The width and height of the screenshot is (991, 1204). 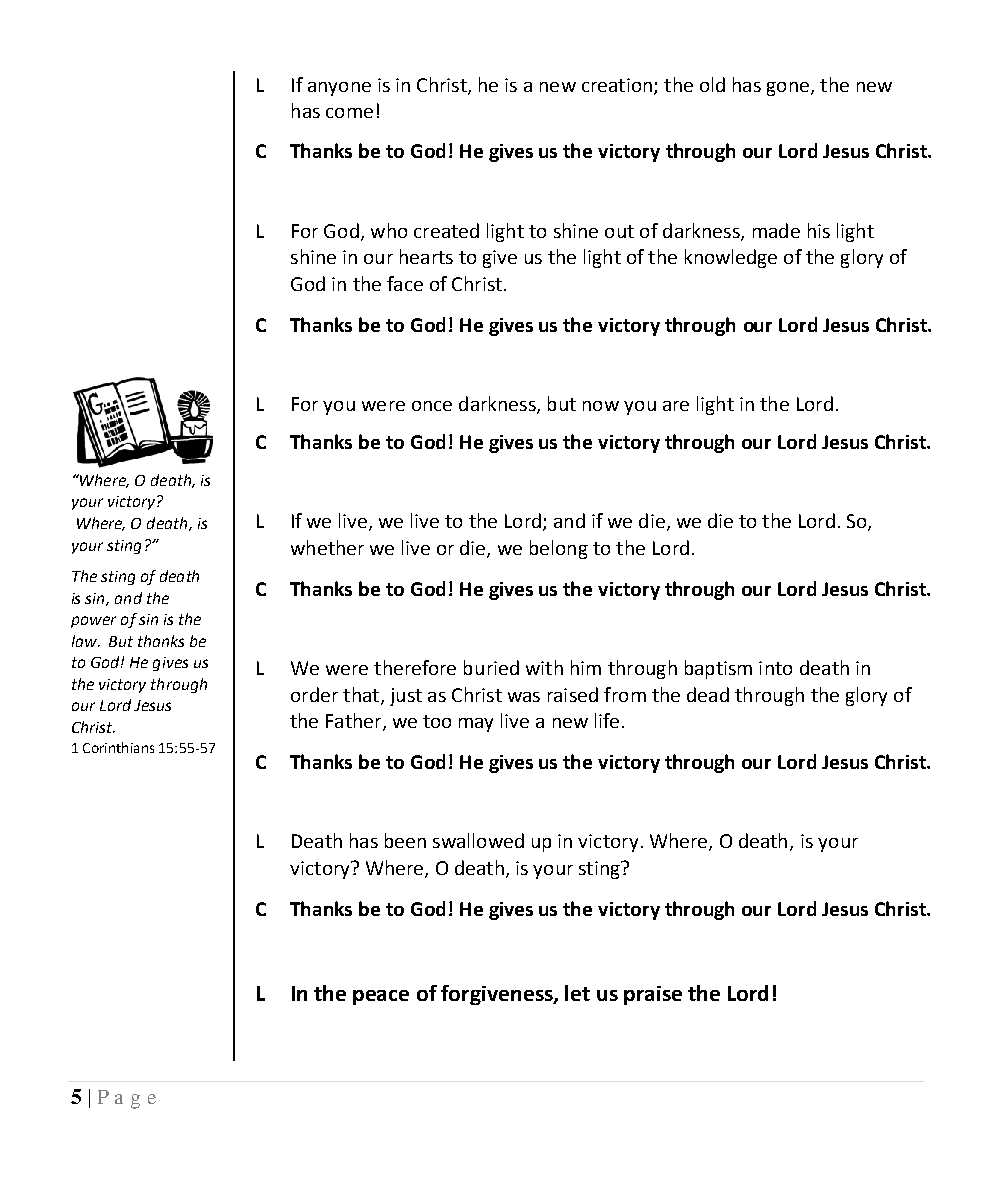 I want to click on peace, so click(x=381, y=997).
